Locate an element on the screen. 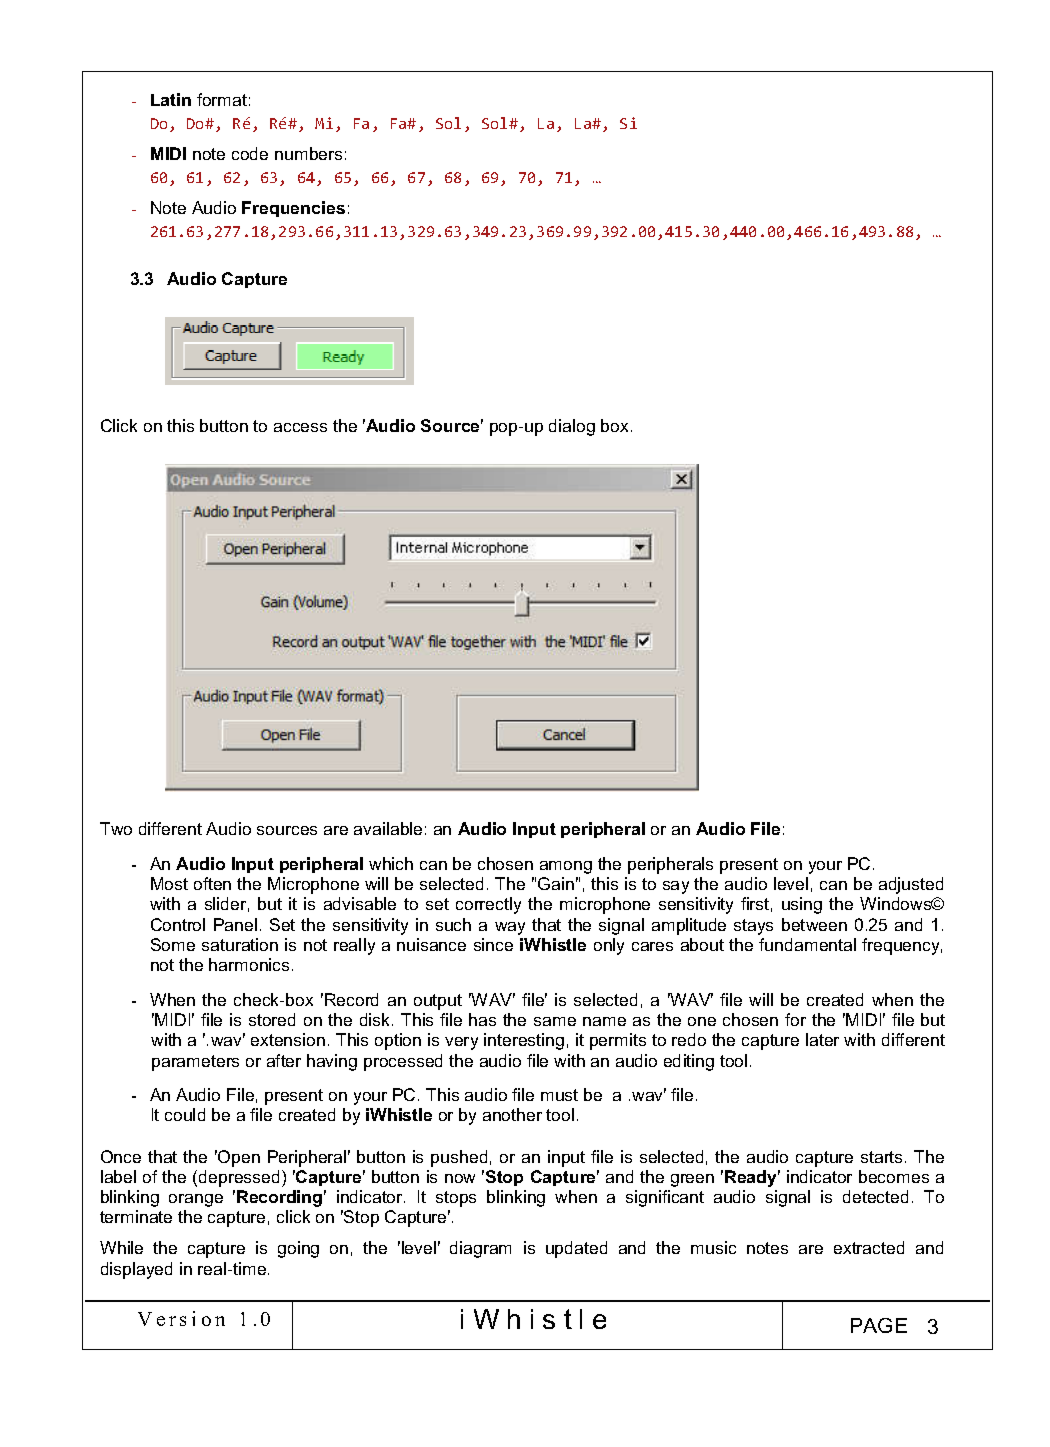  later is located at coordinates (822, 1039).
